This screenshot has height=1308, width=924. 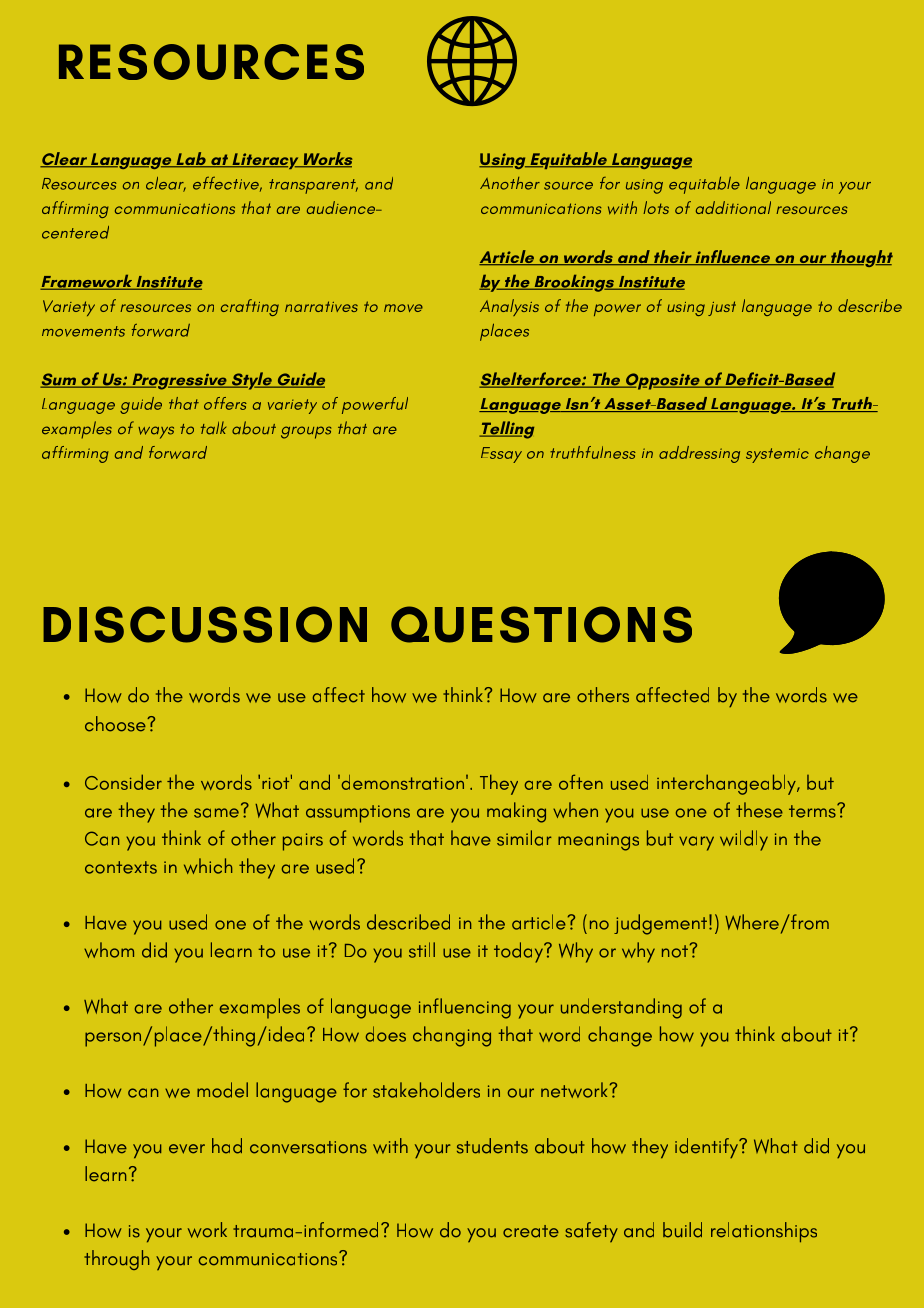 I want to click on additional, so click(x=733, y=207).
